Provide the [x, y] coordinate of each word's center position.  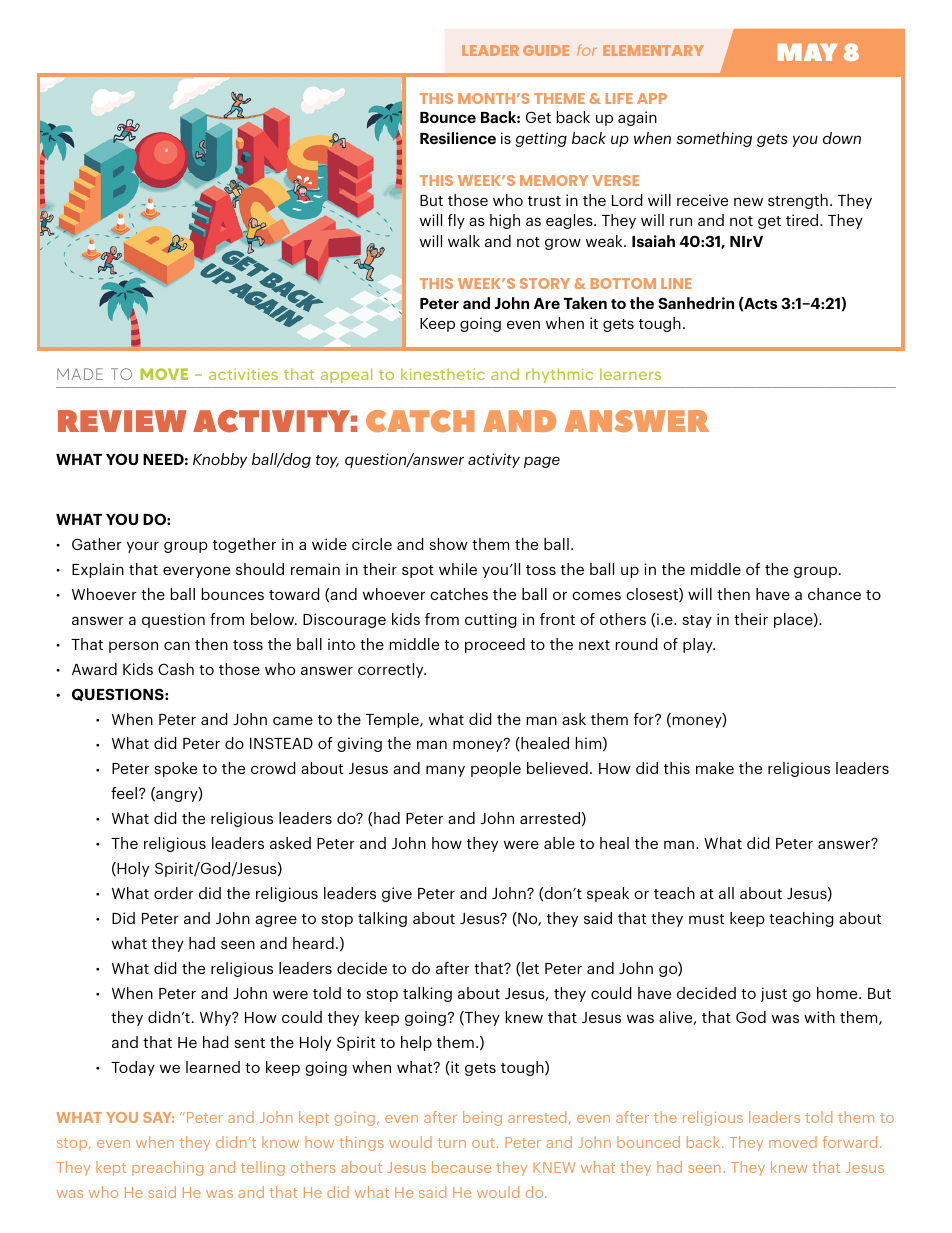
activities [243, 374]
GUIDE [546, 50]
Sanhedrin [696, 303]
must [706, 919]
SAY [158, 1117]
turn [452, 1143]
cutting [491, 620]
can [177, 645]
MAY [808, 52]
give [397, 894]
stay [697, 621]
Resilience [458, 138]
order [174, 893]
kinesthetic [443, 374]
